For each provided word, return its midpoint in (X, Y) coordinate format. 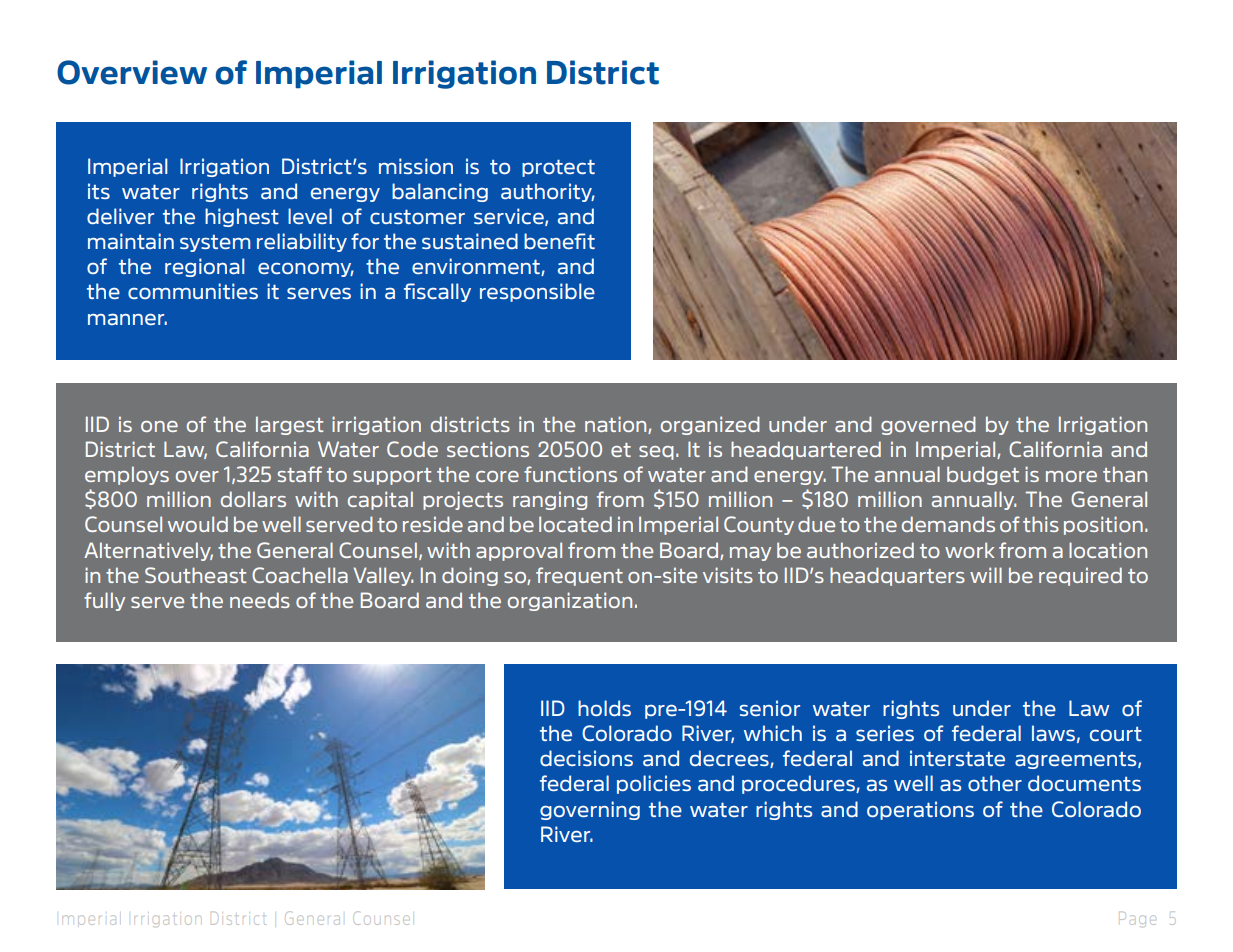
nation (617, 425)
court (1116, 734)
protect (558, 168)
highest (242, 217)
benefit (559, 241)
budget (983, 475)
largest (289, 425)
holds (604, 708)
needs (260, 600)
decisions (586, 758)
